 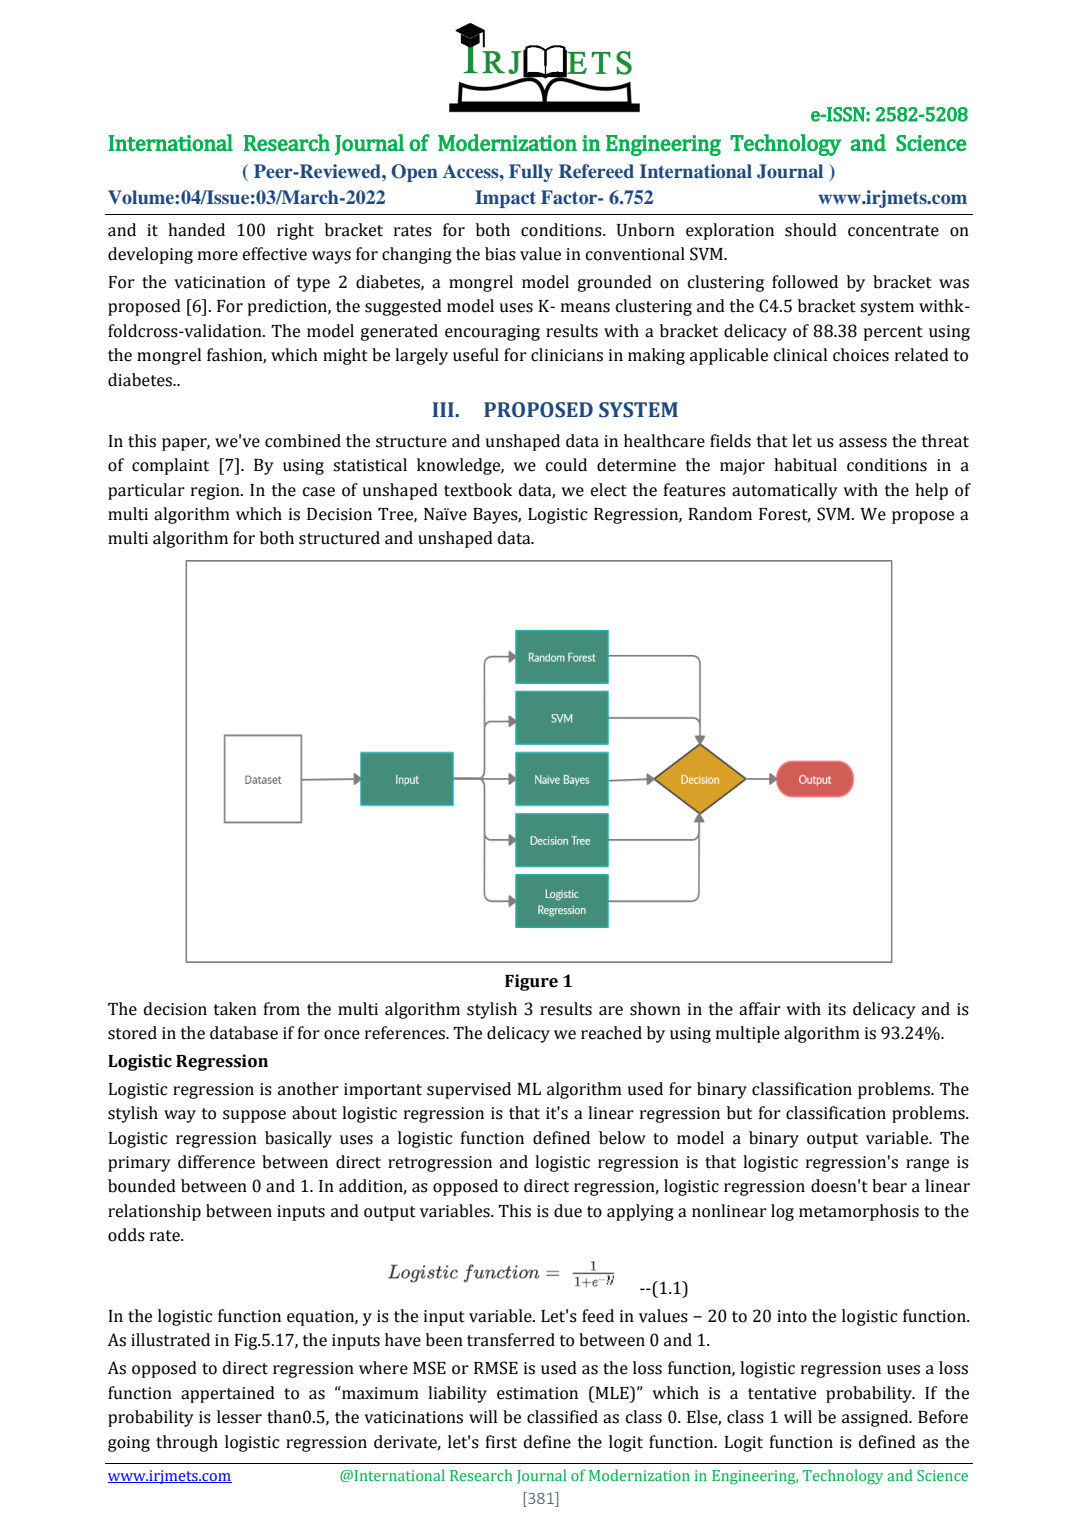 What do you see at coordinates (837, 1009) in the screenshot?
I see `its` at bounding box center [837, 1009].
